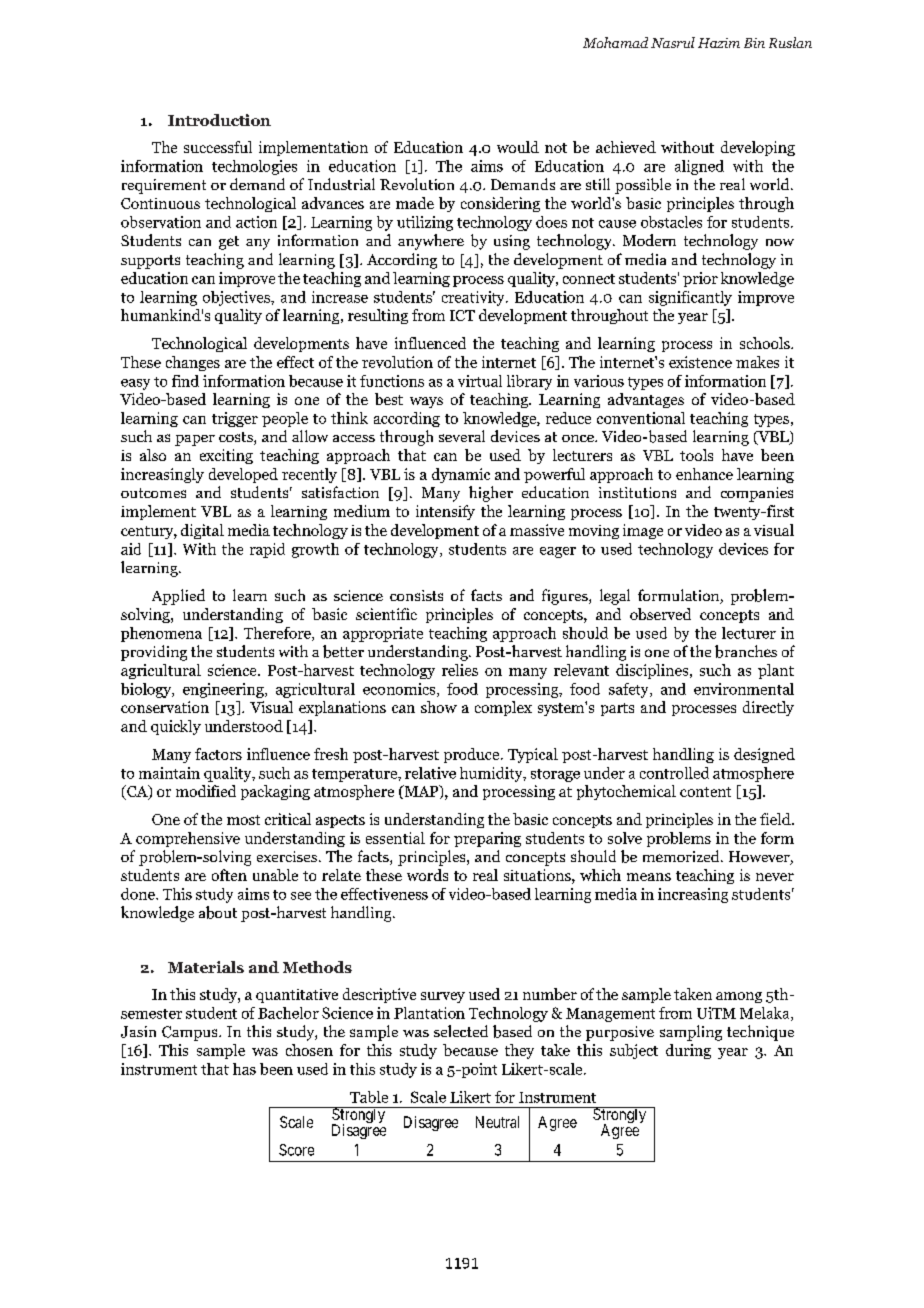 The height and width of the image is (1308, 924). I want to click on consists, so click(416, 595).
